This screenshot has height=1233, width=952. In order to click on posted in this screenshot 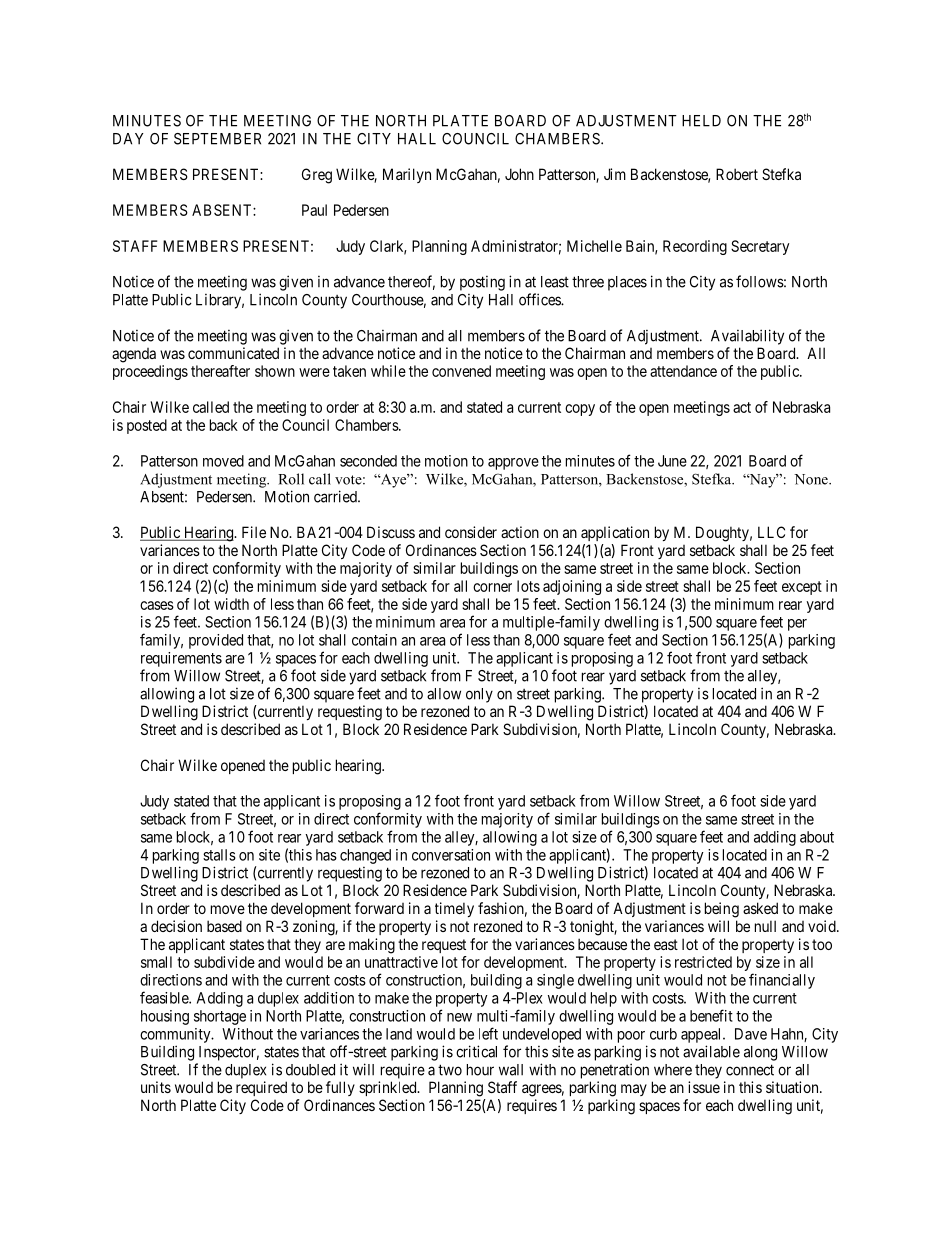, I will do `click(147, 426)`.
